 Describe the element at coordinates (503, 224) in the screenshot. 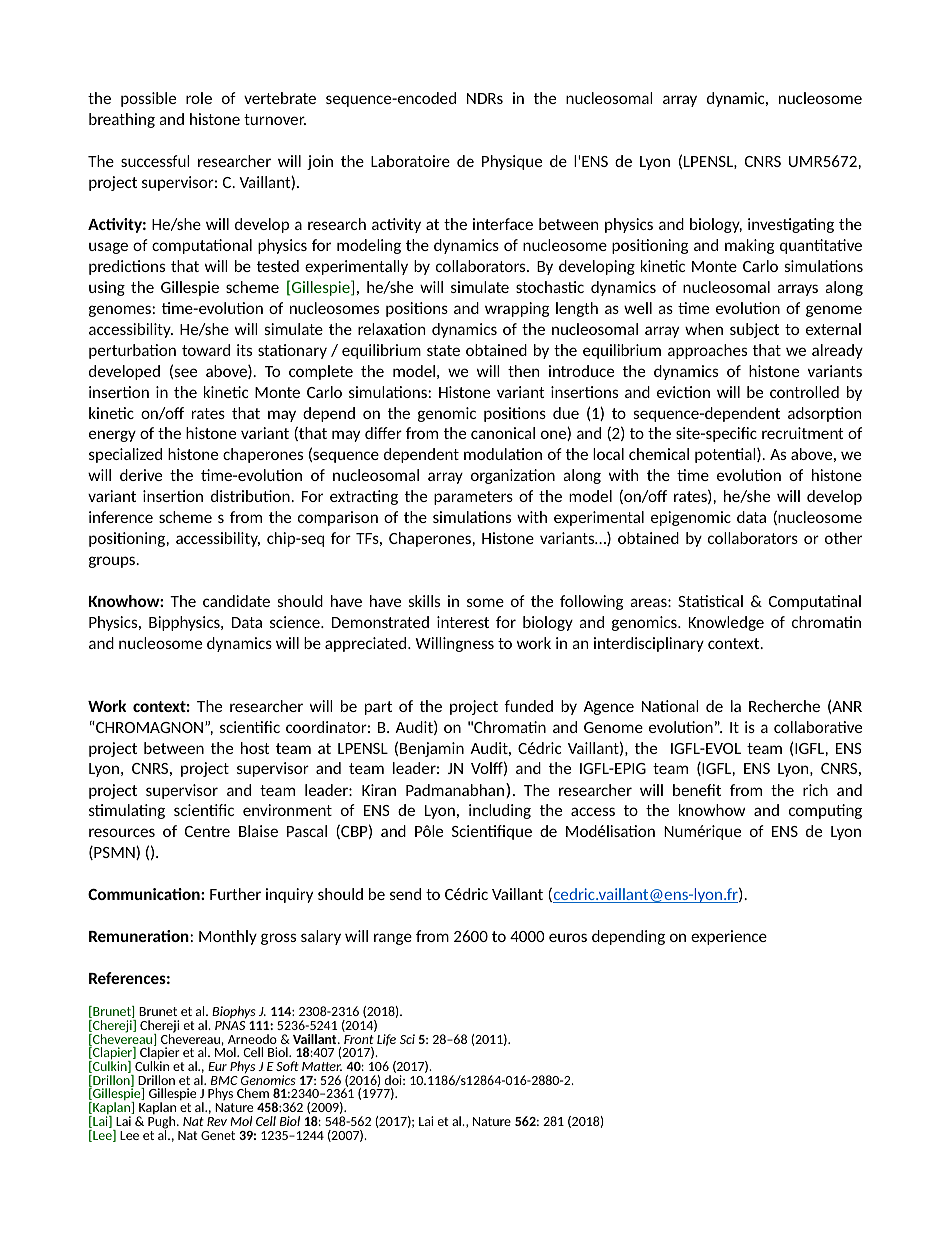

I see `interface` at that location.
